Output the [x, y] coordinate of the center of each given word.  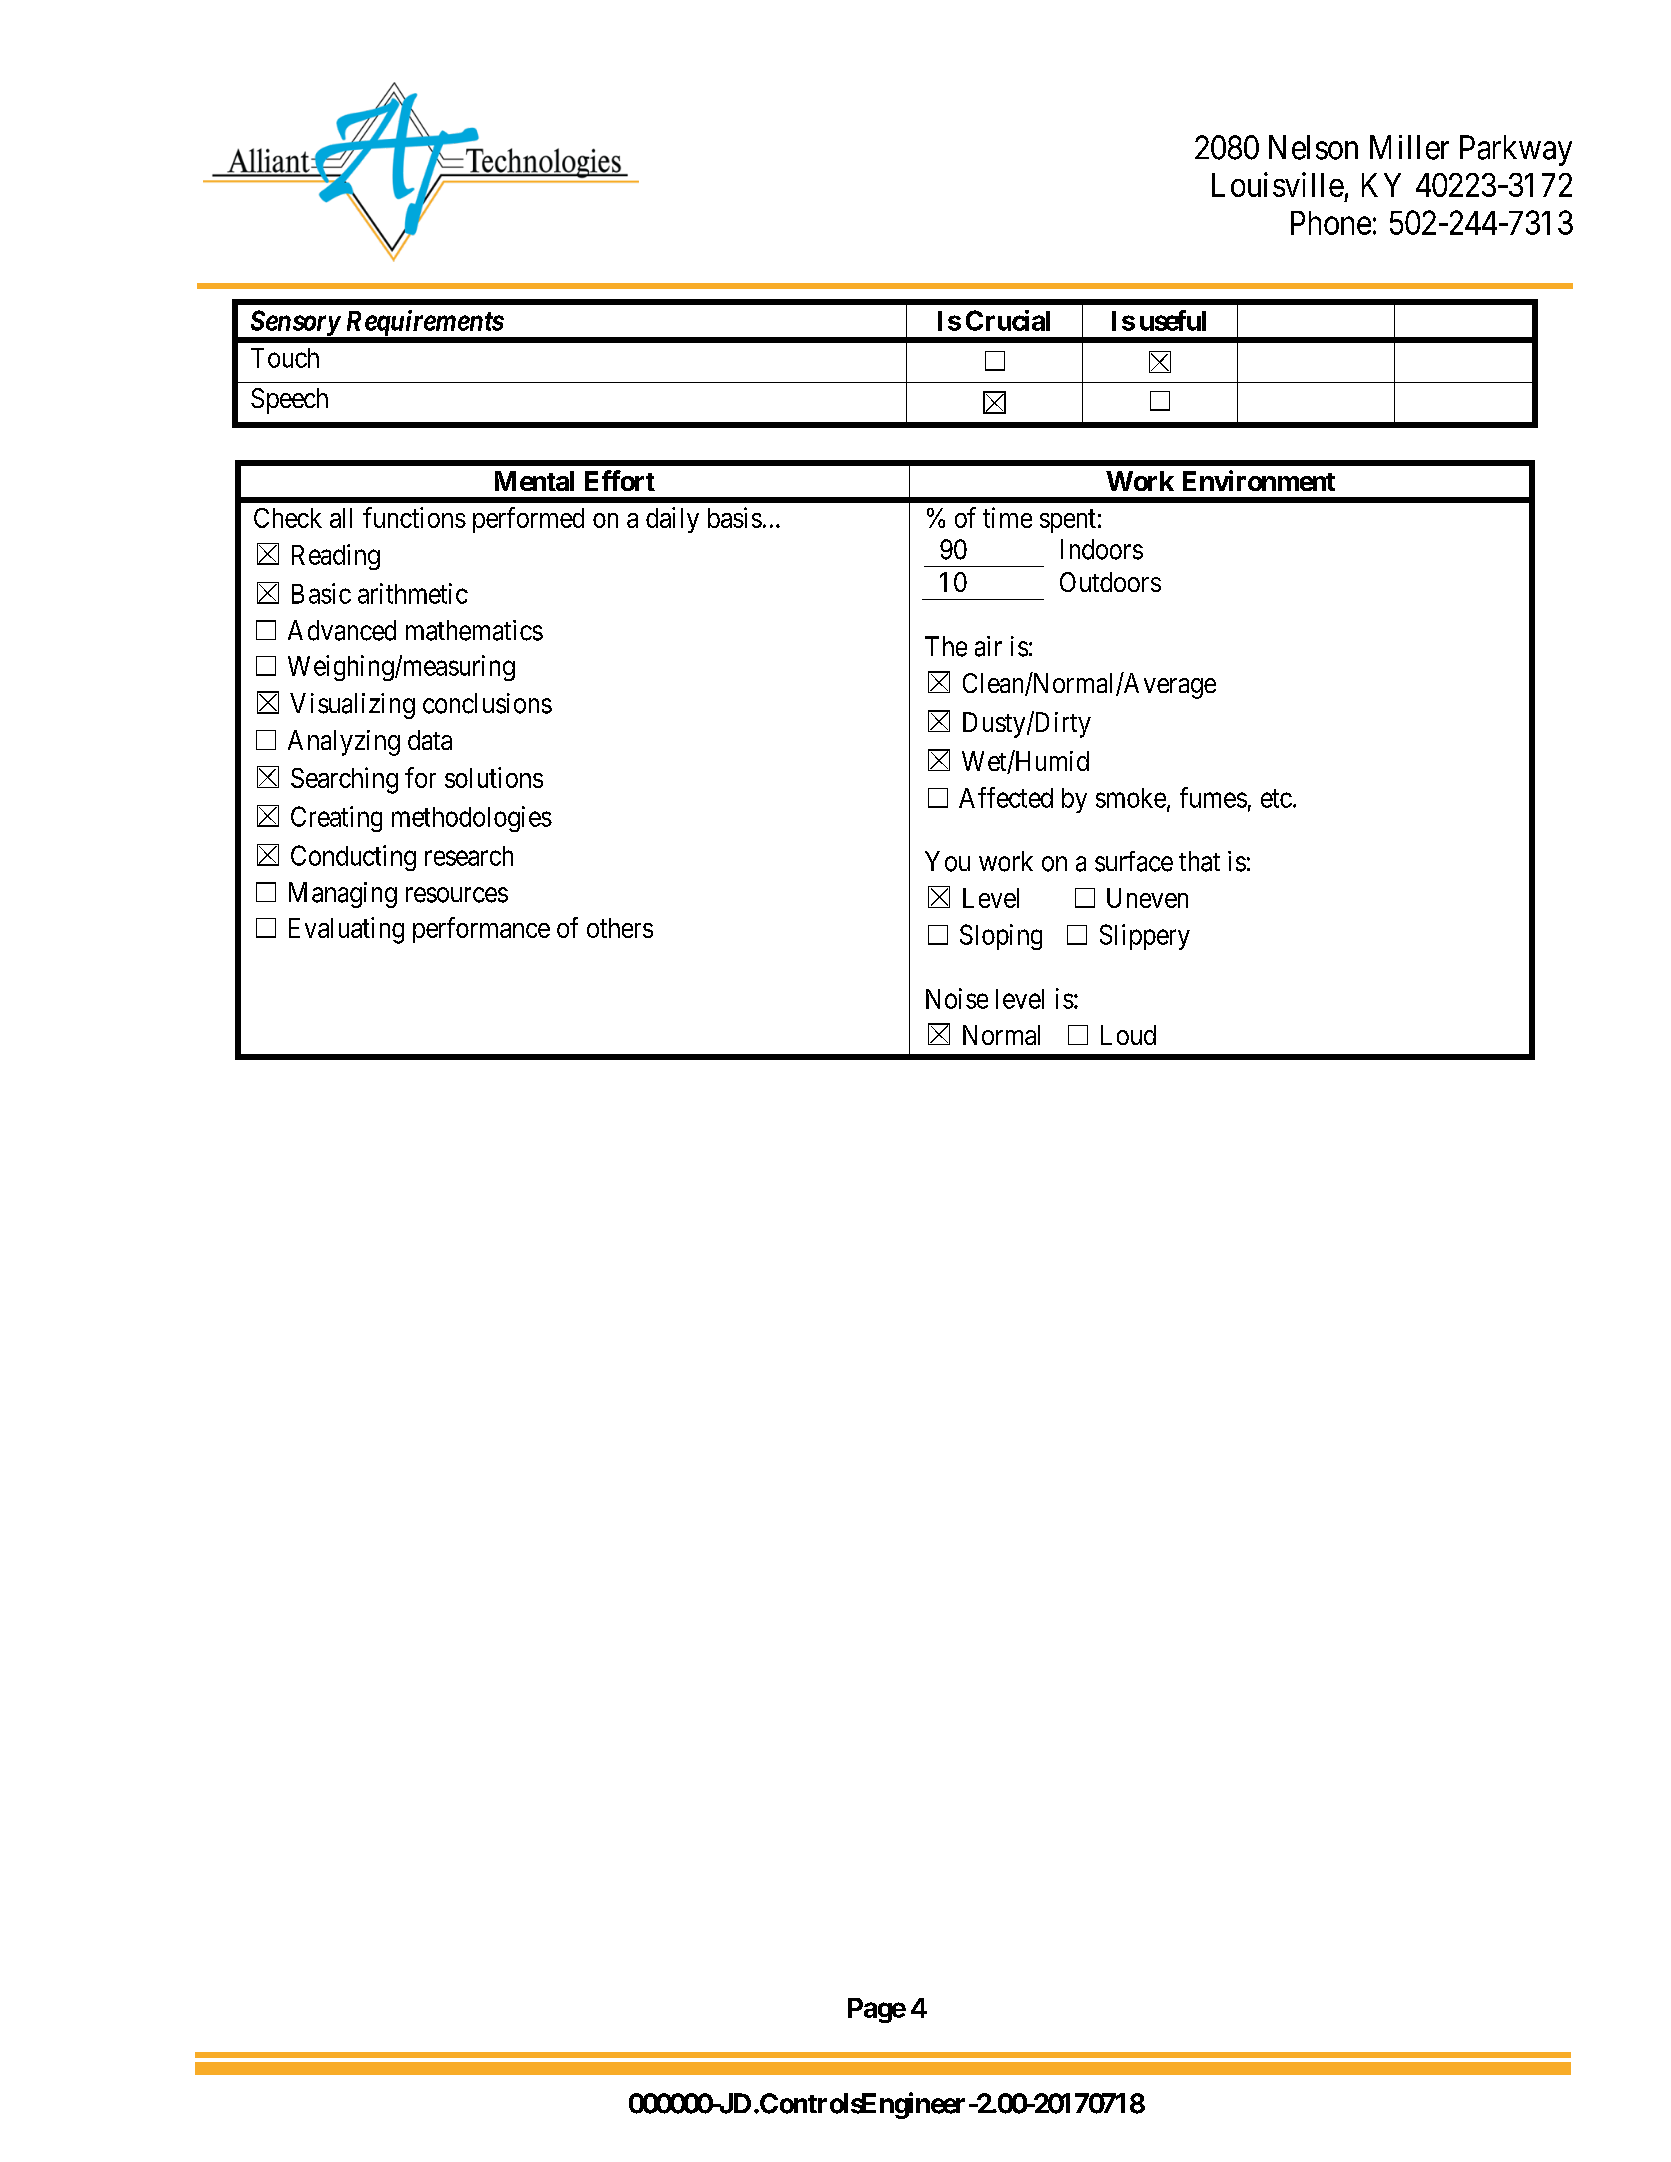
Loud [1128, 1035]
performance [481, 930]
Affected [1006, 797]
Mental [534, 481]
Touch [285, 358]
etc [1276, 798]
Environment [1259, 480]
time [1007, 517]
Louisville [1278, 184]
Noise [957, 998]
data [430, 740]
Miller [1409, 147]
